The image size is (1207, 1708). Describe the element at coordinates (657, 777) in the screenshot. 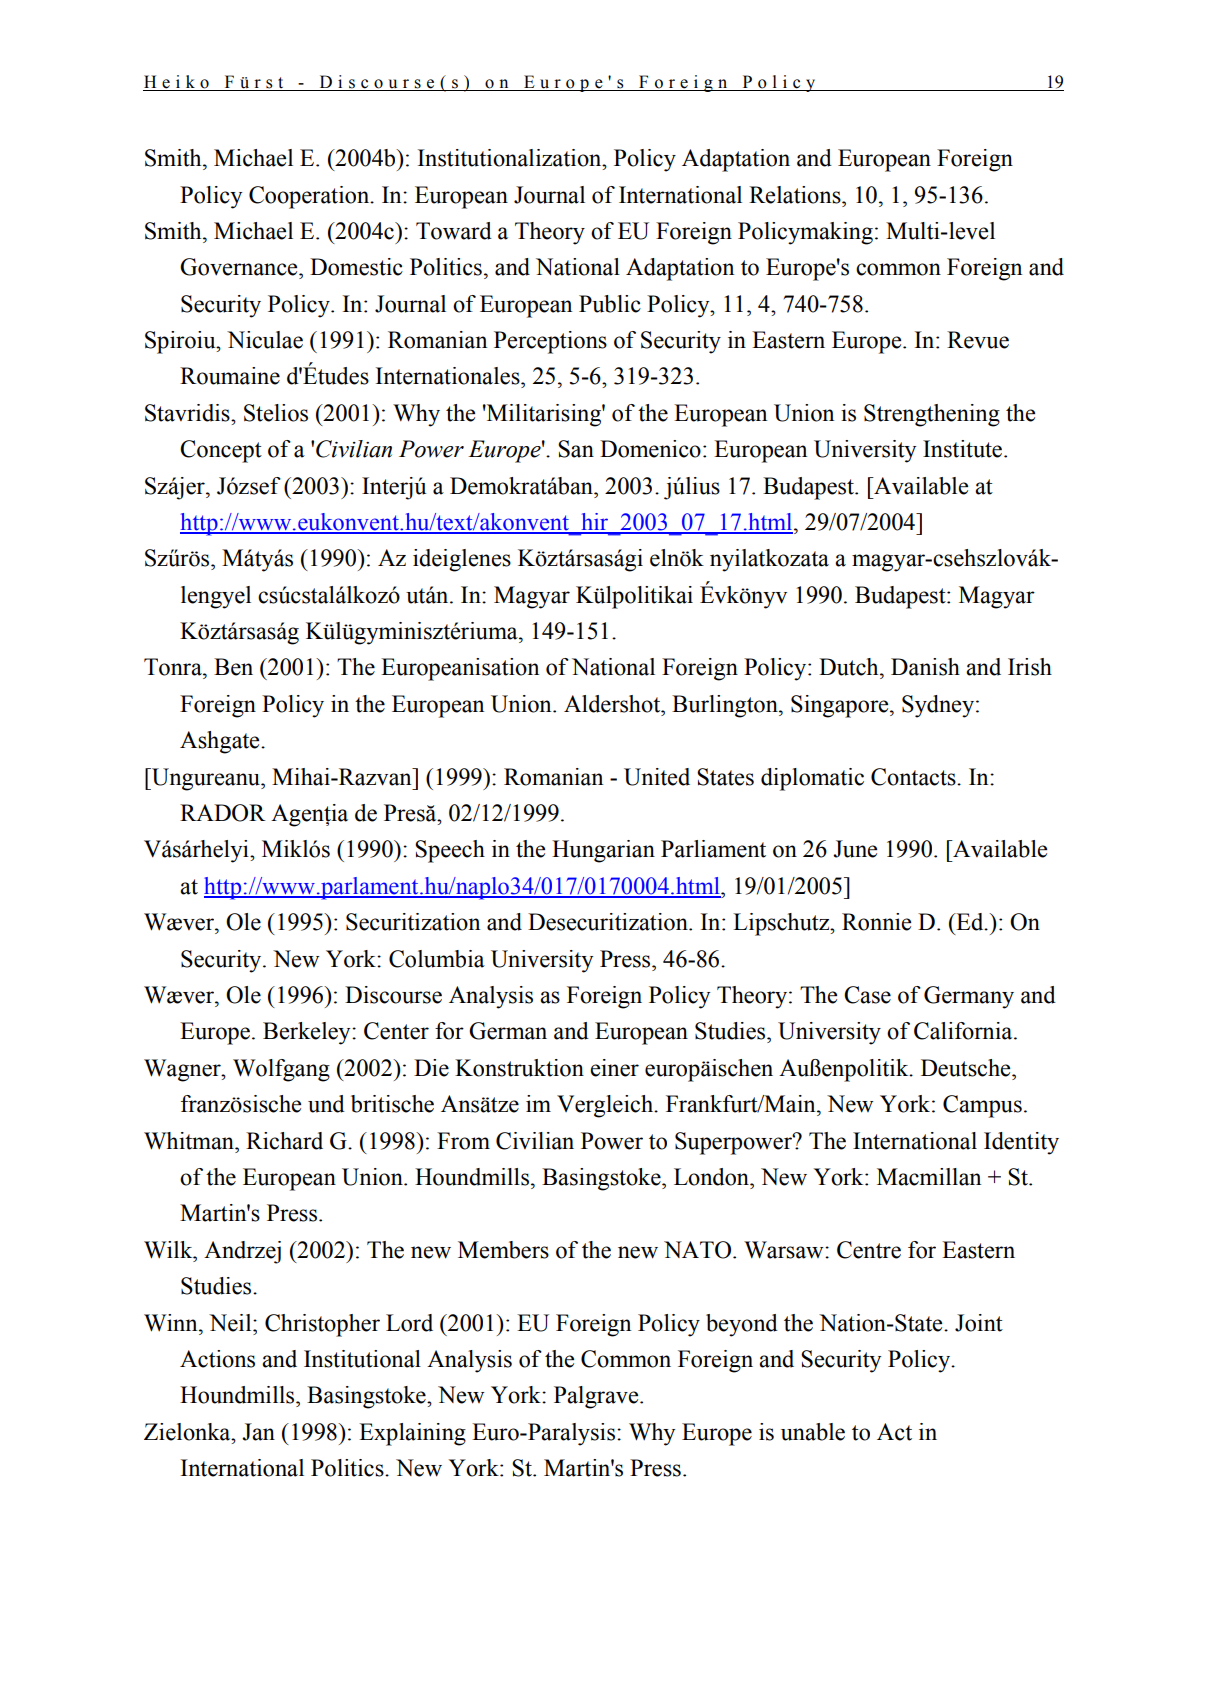

I see `United` at that location.
